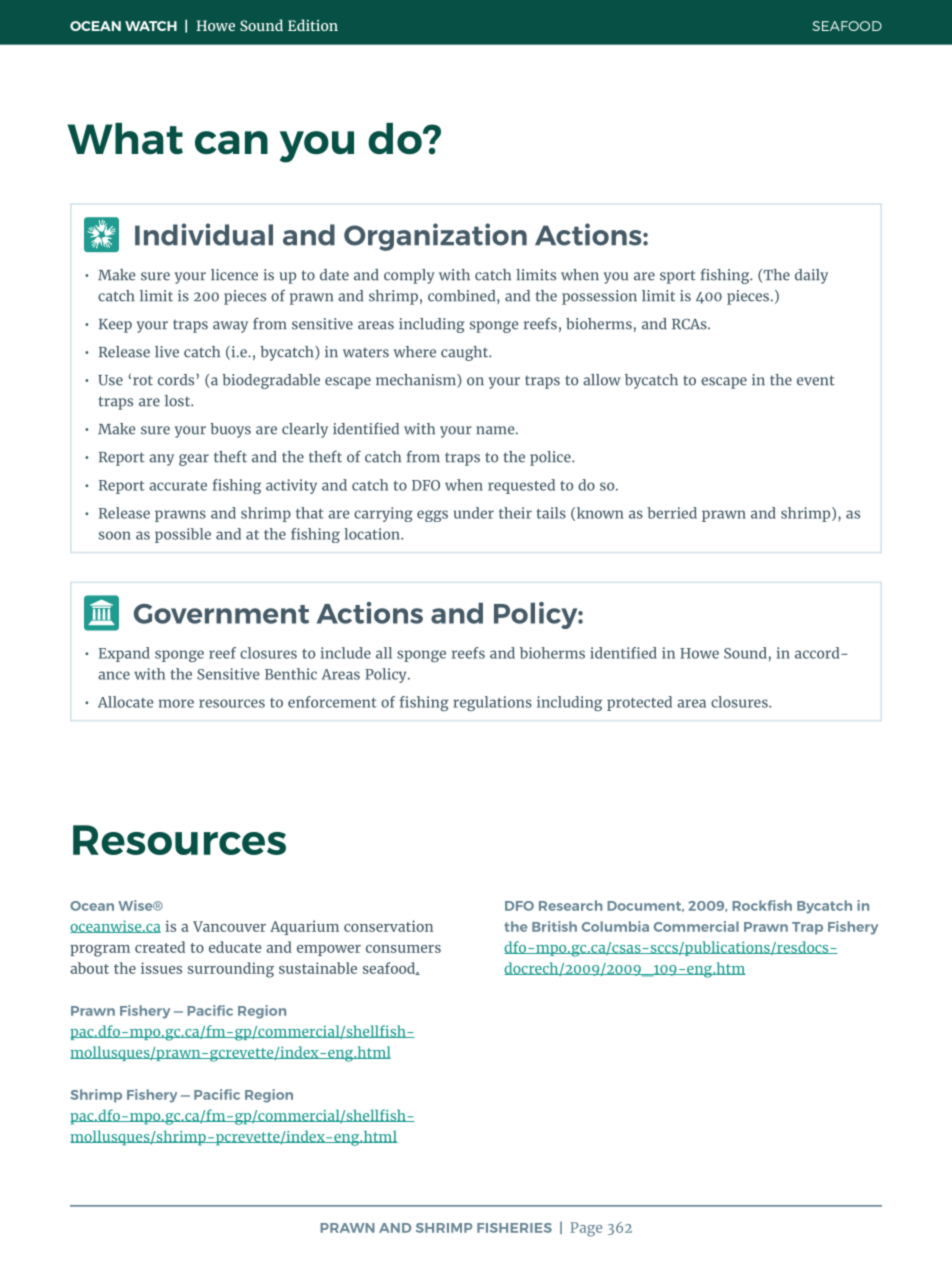 This image has width=952, height=1261. Describe the element at coordinates (151, 26) in the image. I see `WATCH` at that location.
